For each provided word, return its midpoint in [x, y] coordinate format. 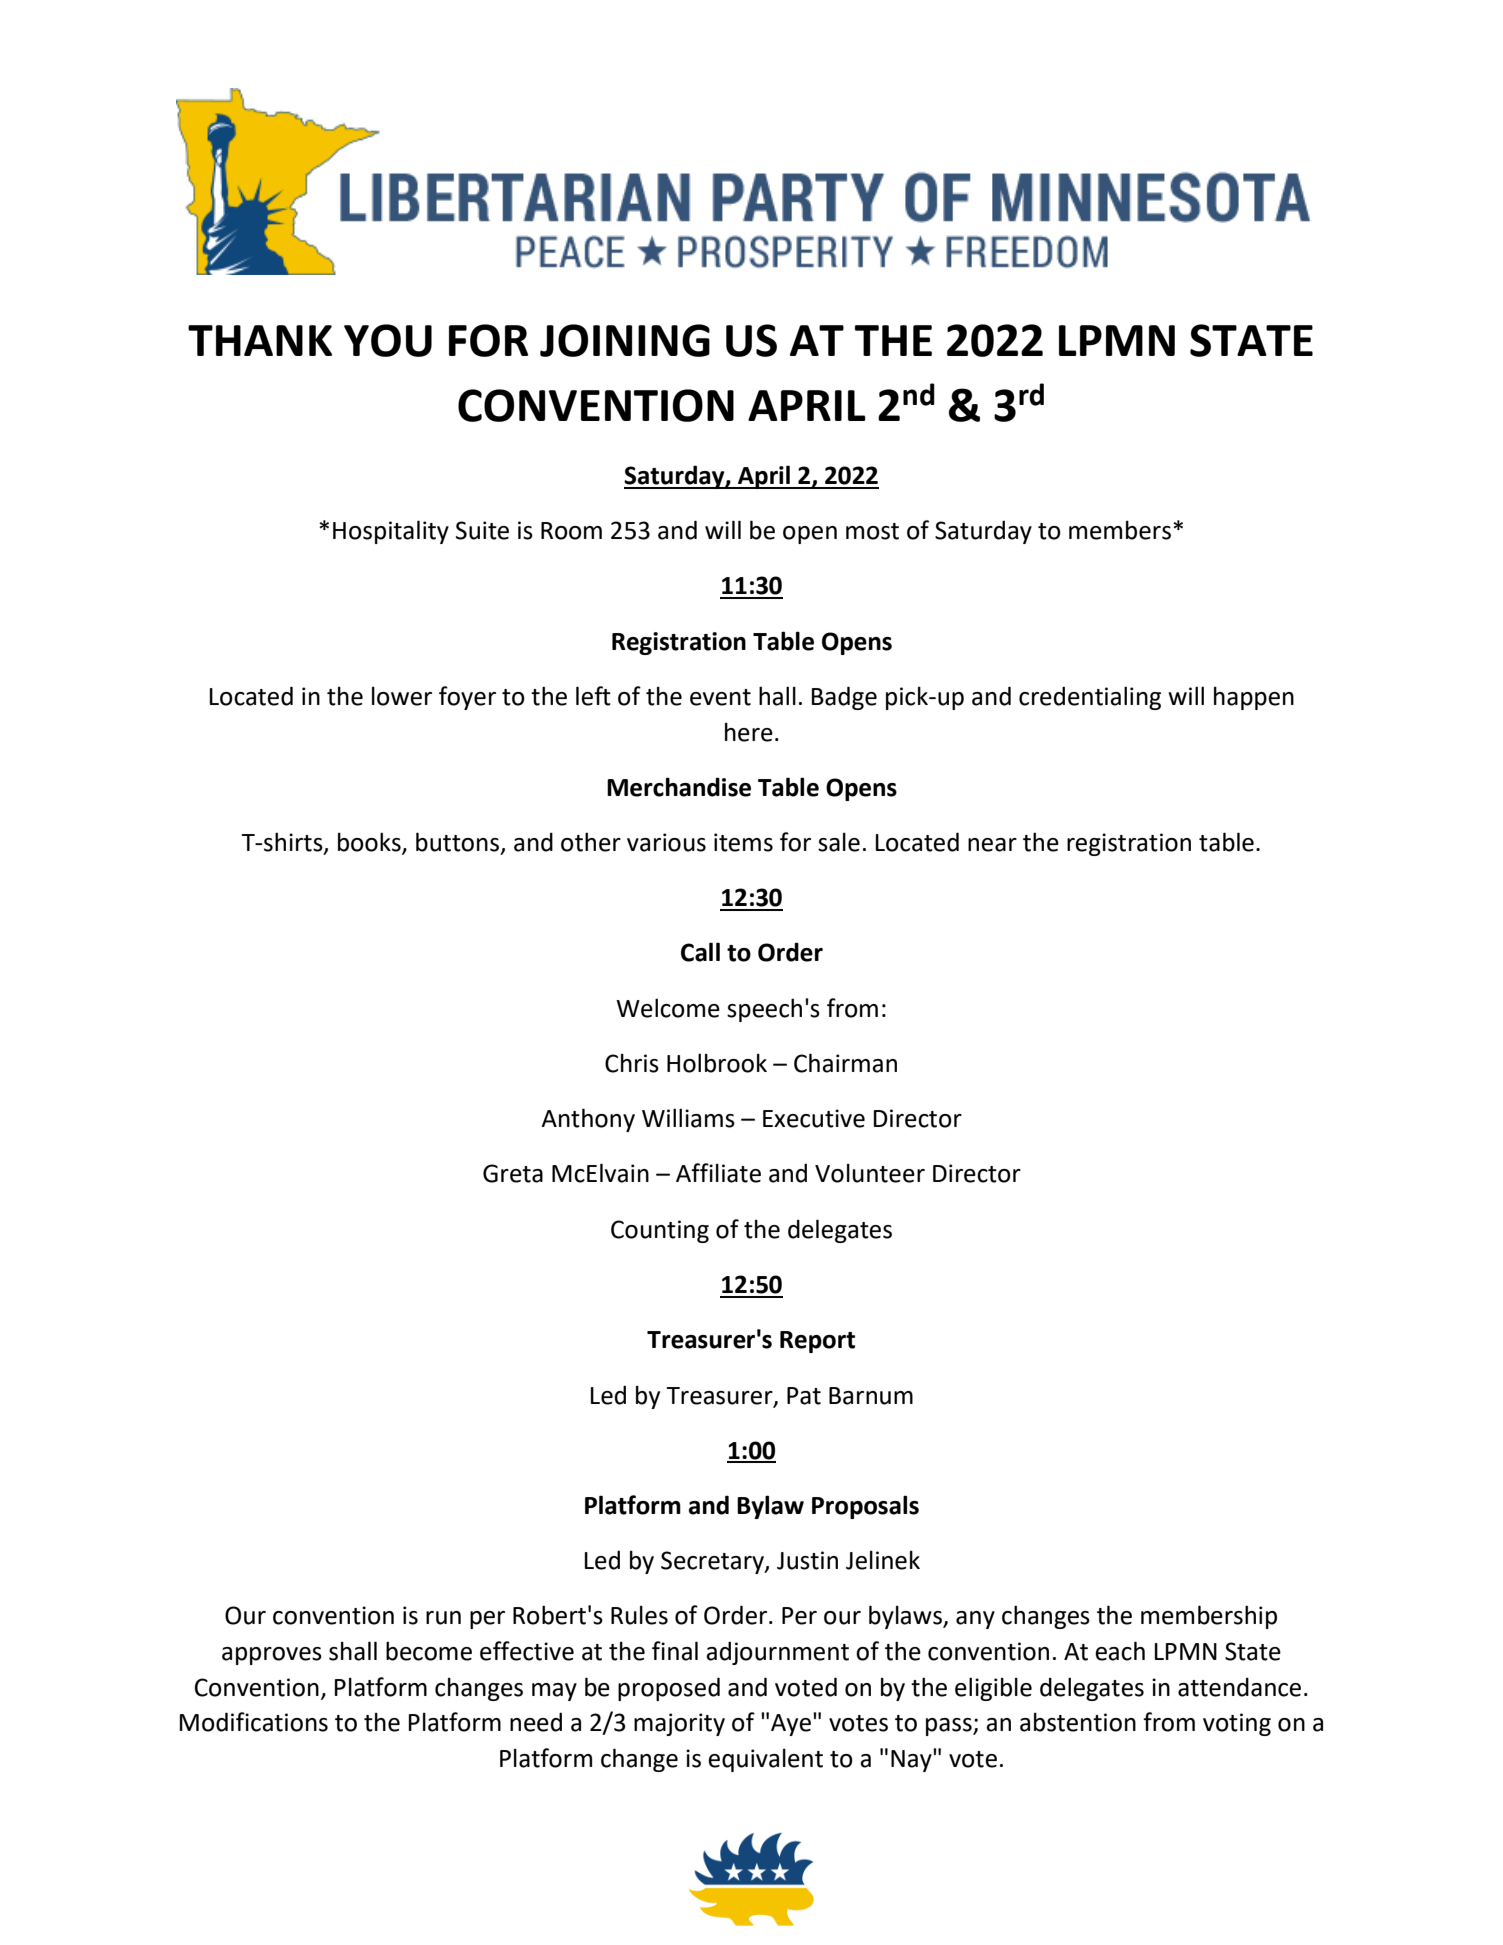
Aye [791, 1725]
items [743, 842]
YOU [388, 340]
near [992, 845]
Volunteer [870, 1173]
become [429, 1651]
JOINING [625, 340]
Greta [513, 1173]
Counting [660, 1231]
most [872, 531]
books [370, 843]
